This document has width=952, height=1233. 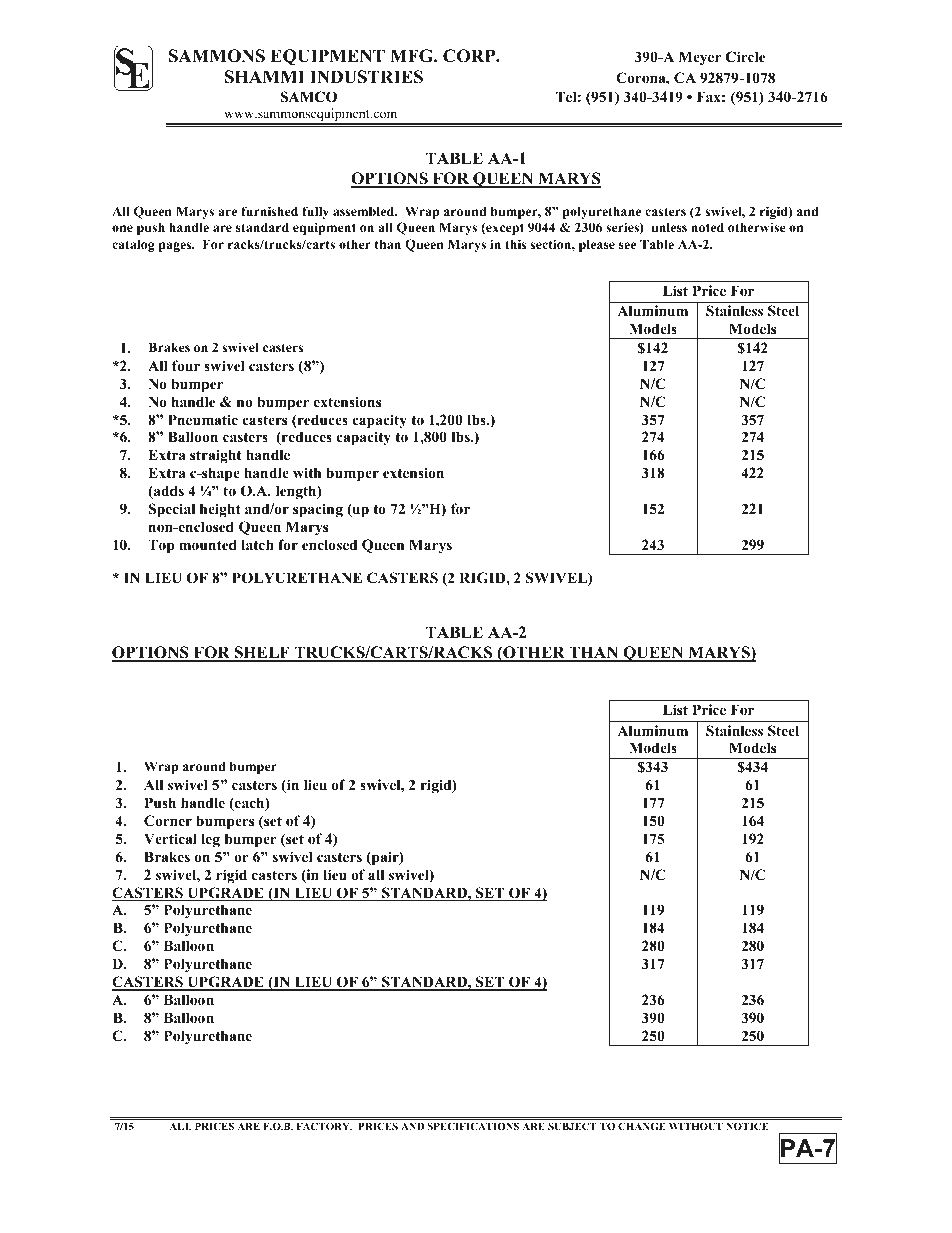 What do you see at coordinates (641, 1126) in the document?
I see `CHANGE` at bounding box center [641, 1126].
